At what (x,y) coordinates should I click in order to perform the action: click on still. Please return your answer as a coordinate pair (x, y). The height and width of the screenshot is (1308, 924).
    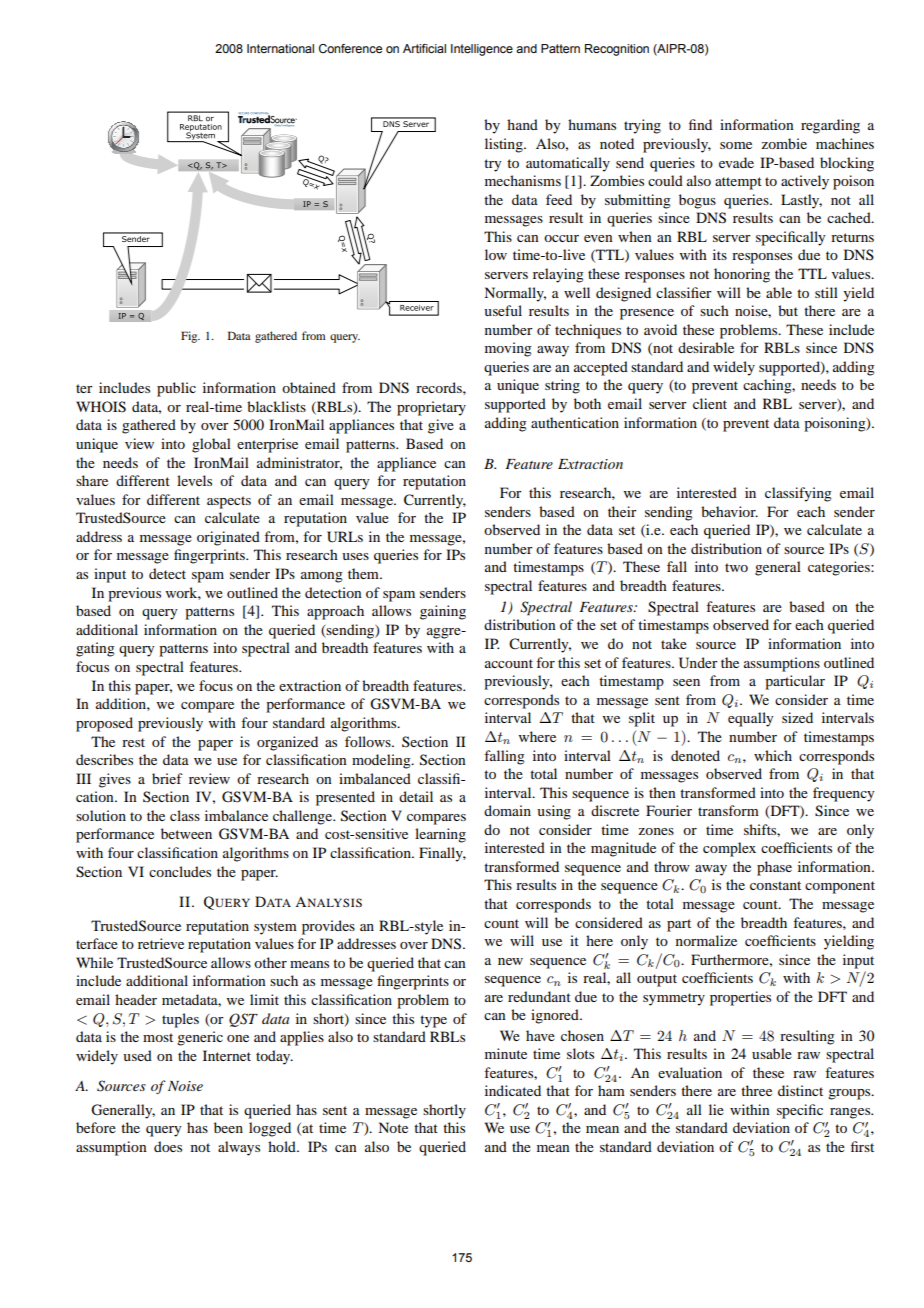
    Looking at the image, I should click on (826, 292).
